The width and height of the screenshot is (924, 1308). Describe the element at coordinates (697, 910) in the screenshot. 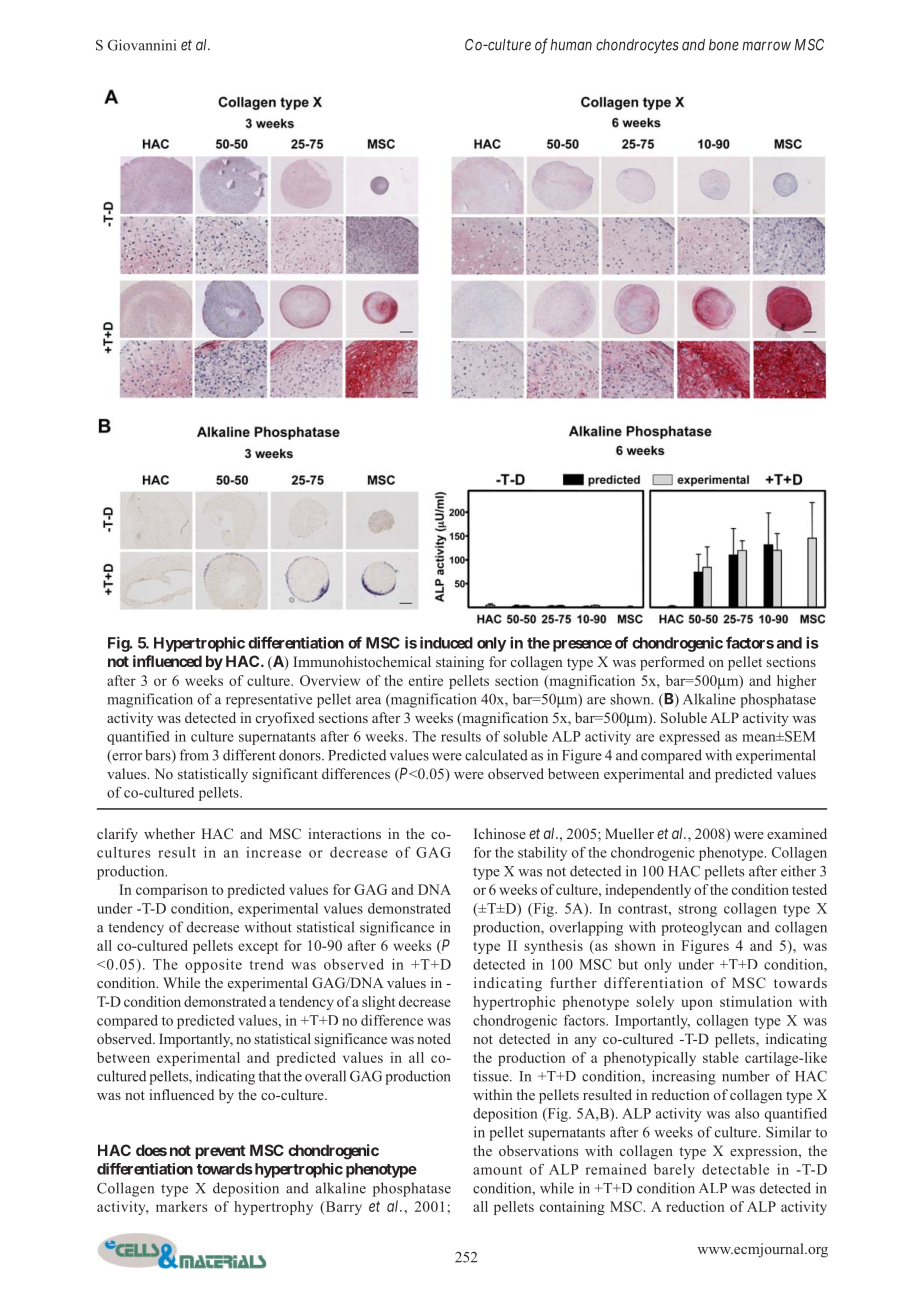

I see `strong` at that location.
